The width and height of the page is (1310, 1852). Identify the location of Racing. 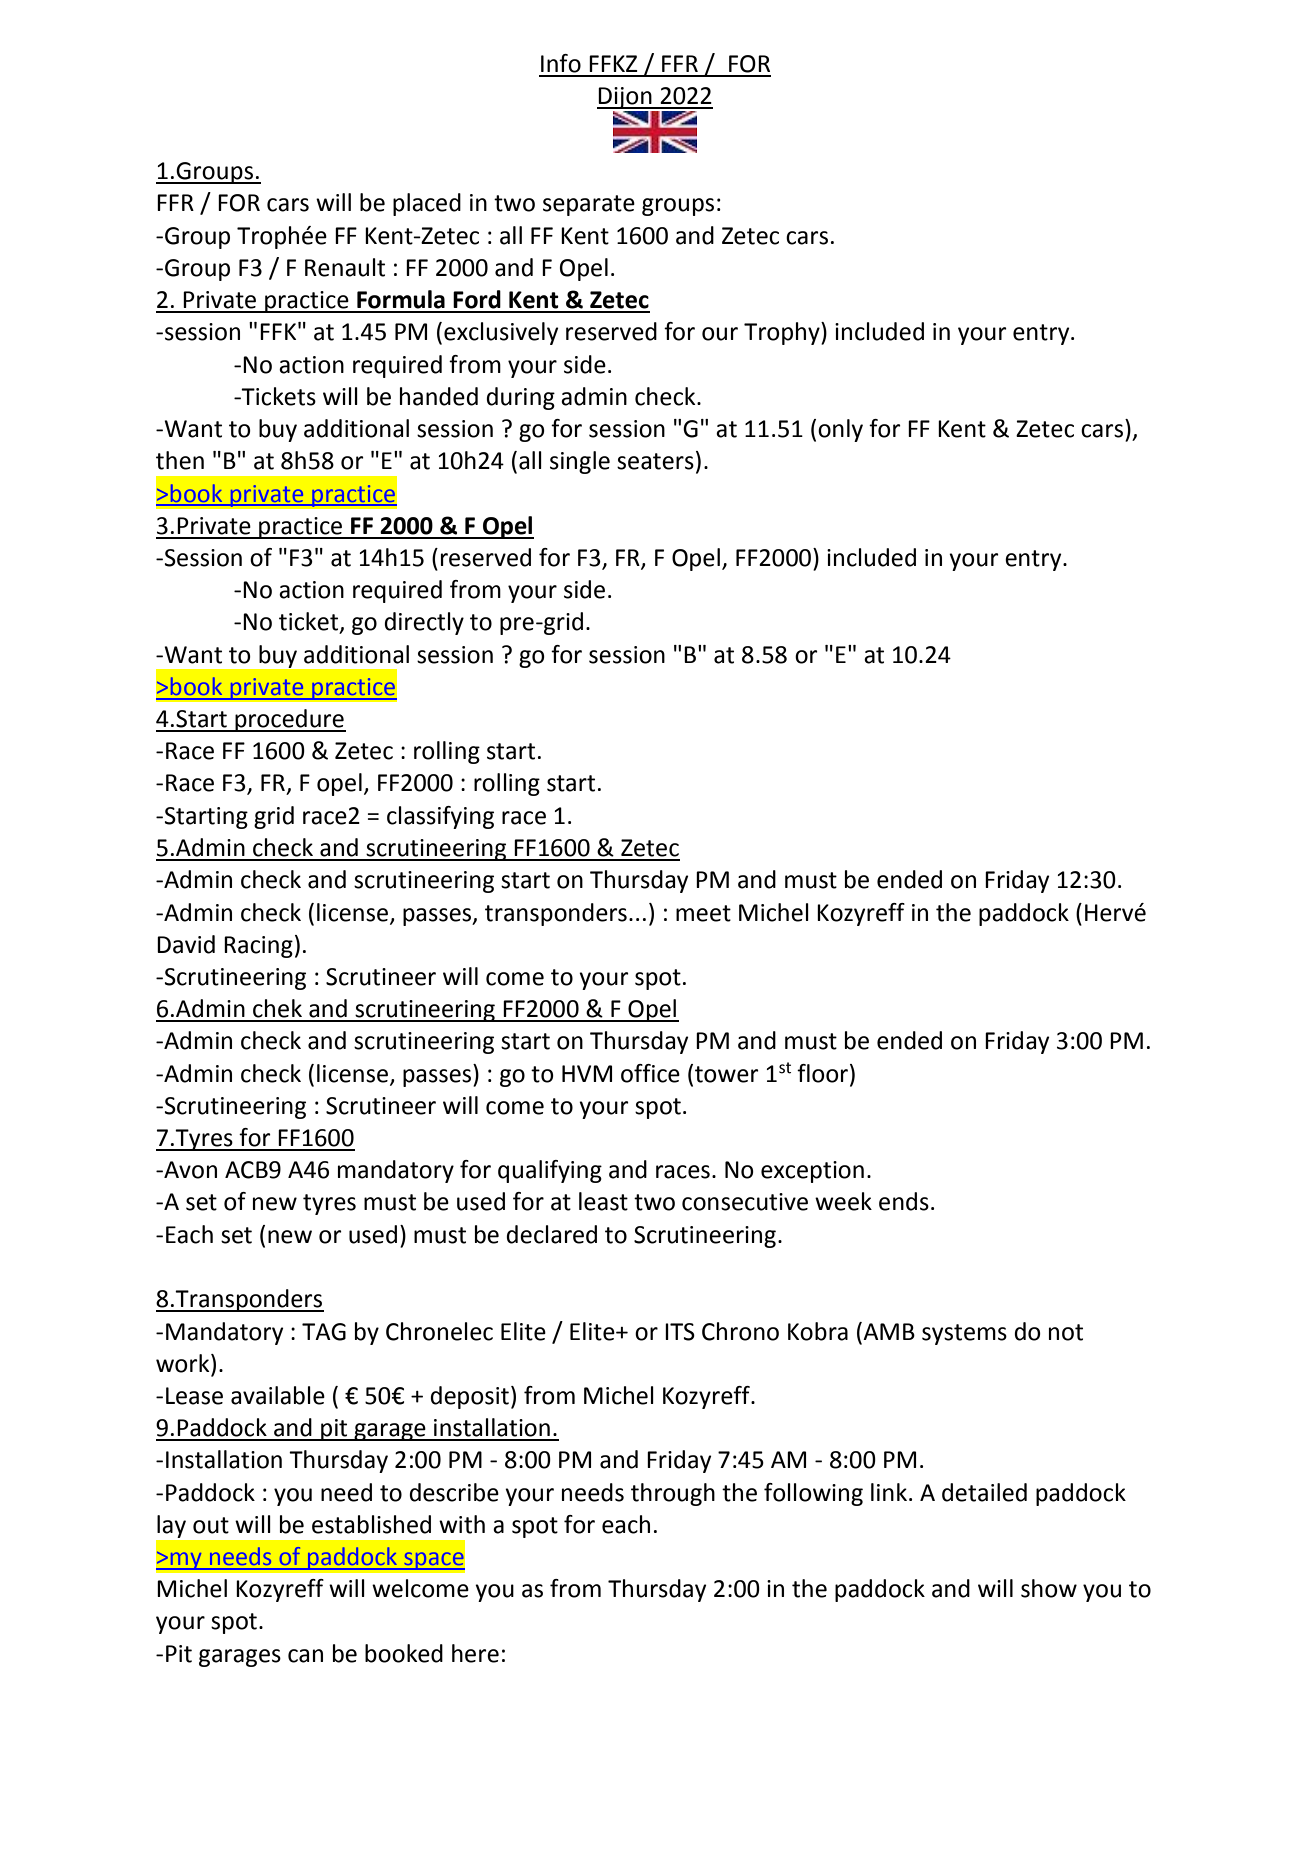
(258, 947).
